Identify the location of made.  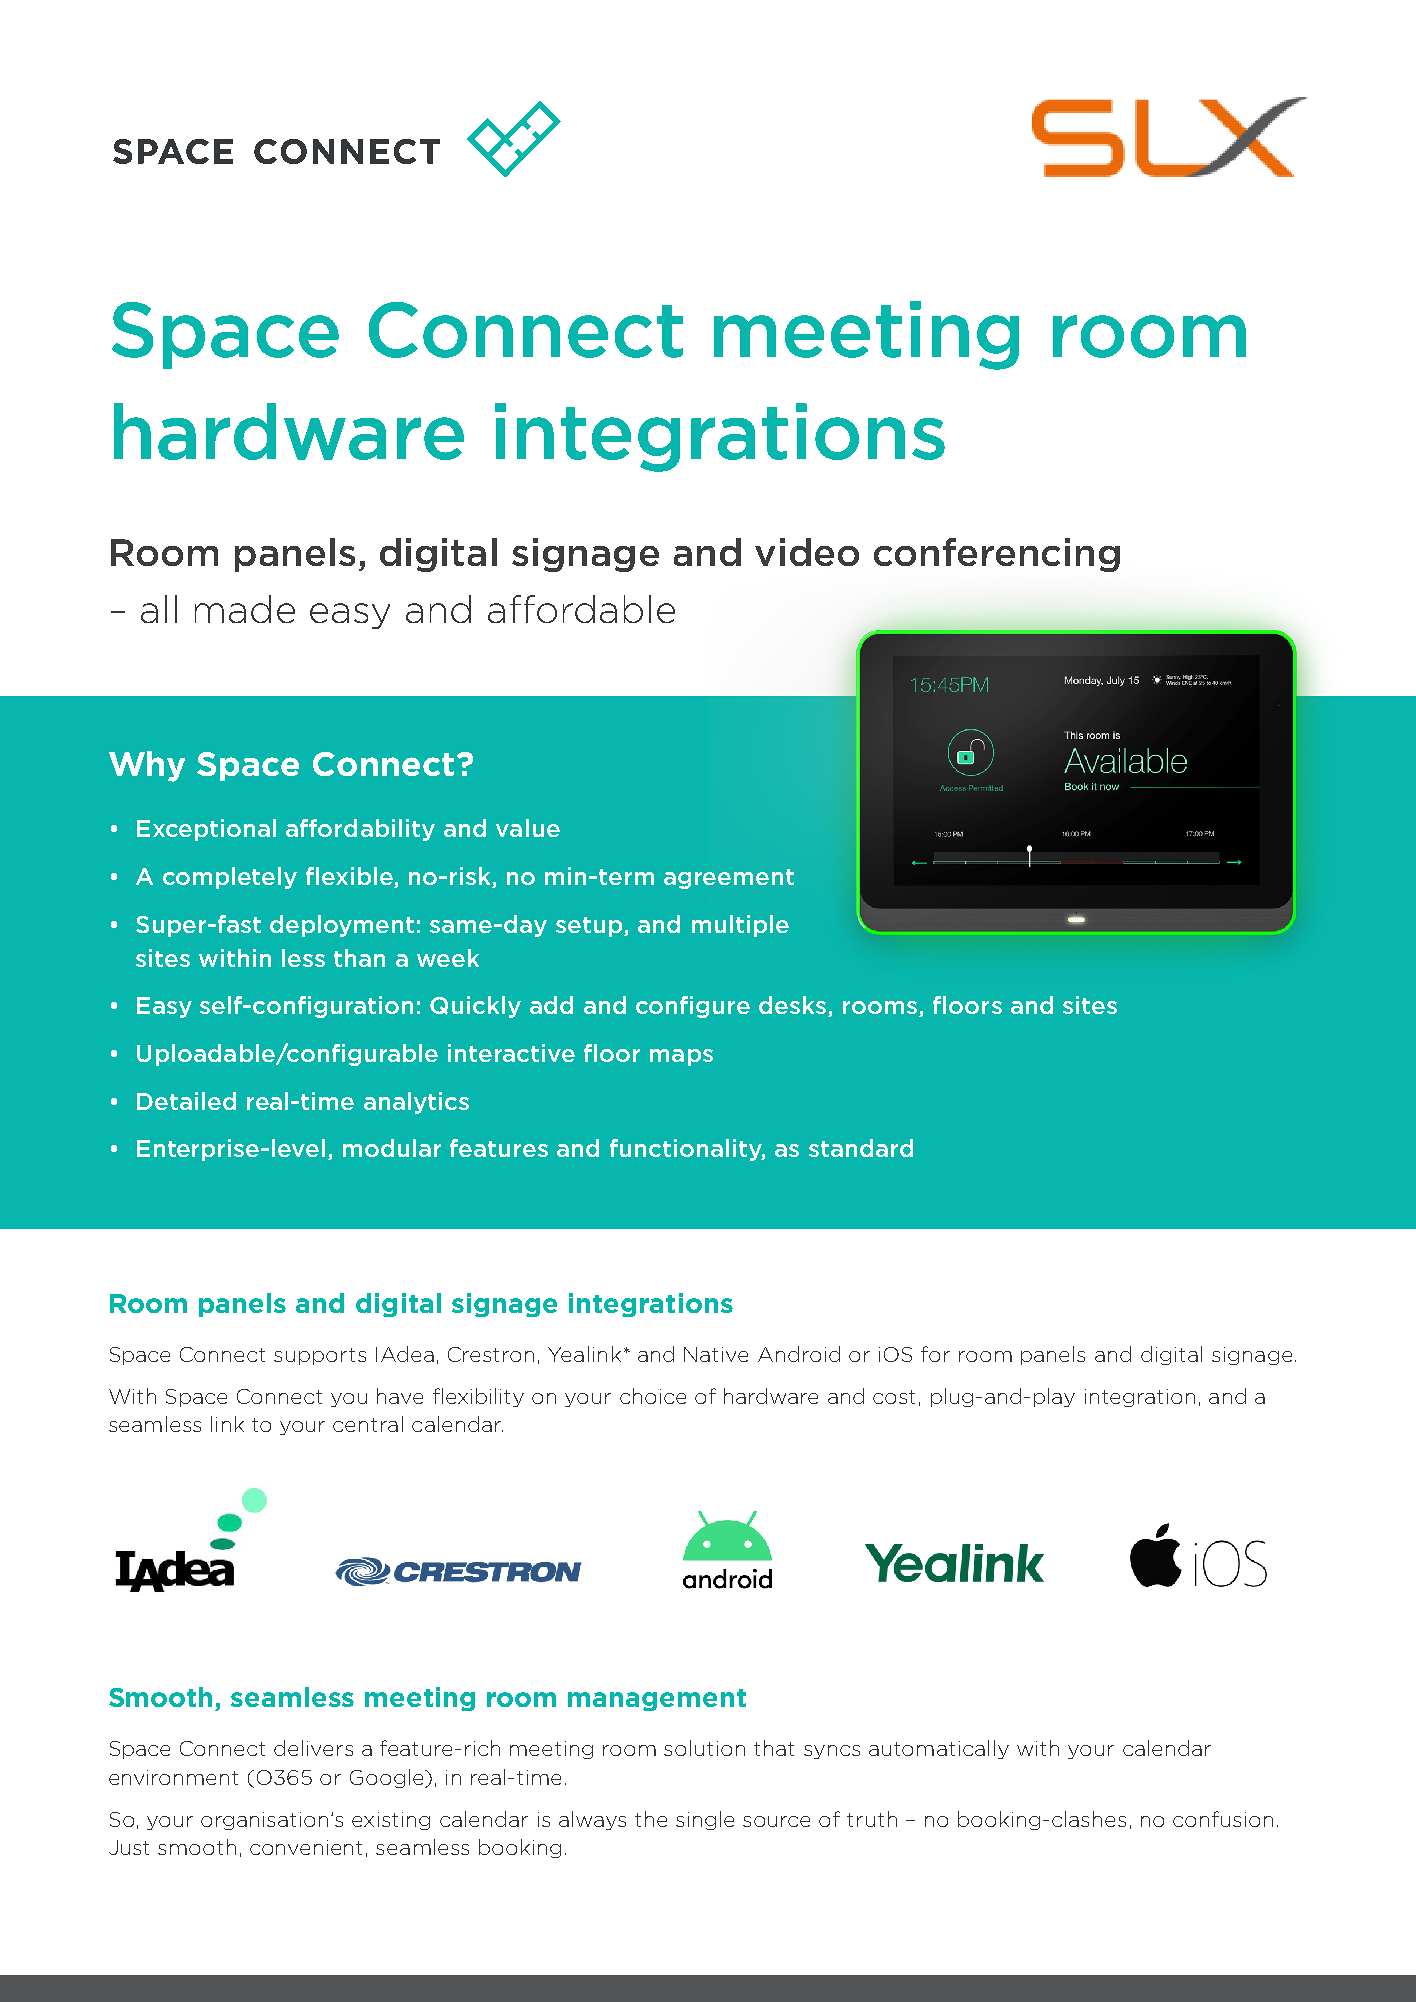
(245, 609).
